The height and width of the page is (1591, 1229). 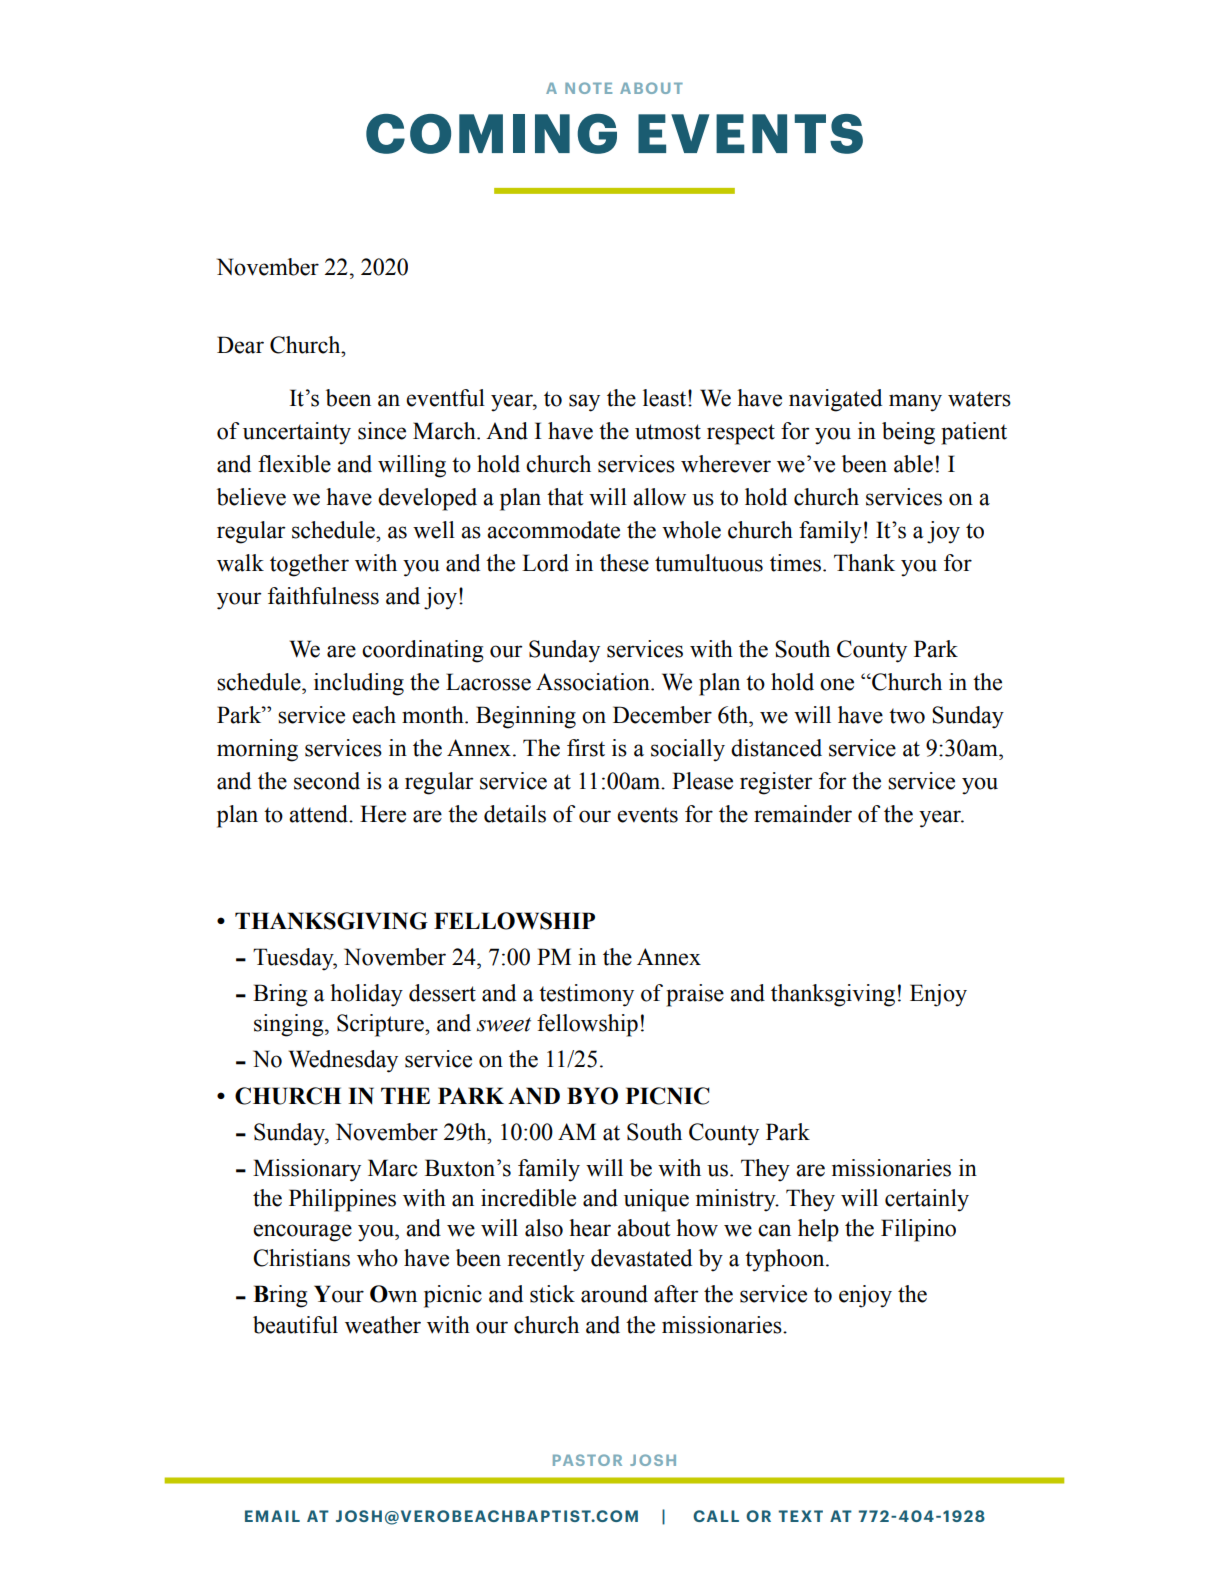 I want to click on many, so click(x=915, y=403).
